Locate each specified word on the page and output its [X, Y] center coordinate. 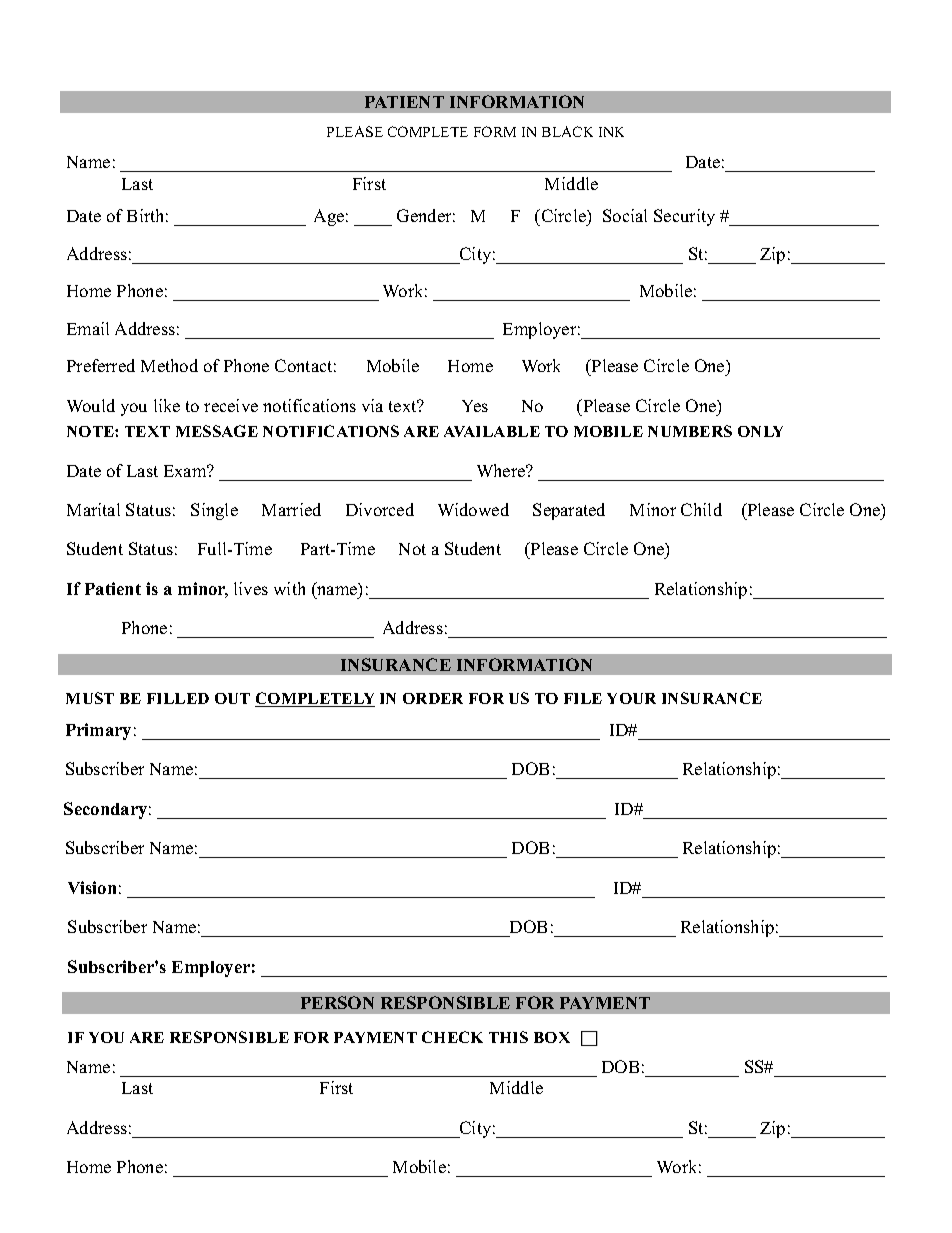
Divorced [380, 509]
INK [611, 132]
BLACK [567, 131]
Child [701, 509]
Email [88, 328]
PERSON [337, 1002]
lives [251, 588]
